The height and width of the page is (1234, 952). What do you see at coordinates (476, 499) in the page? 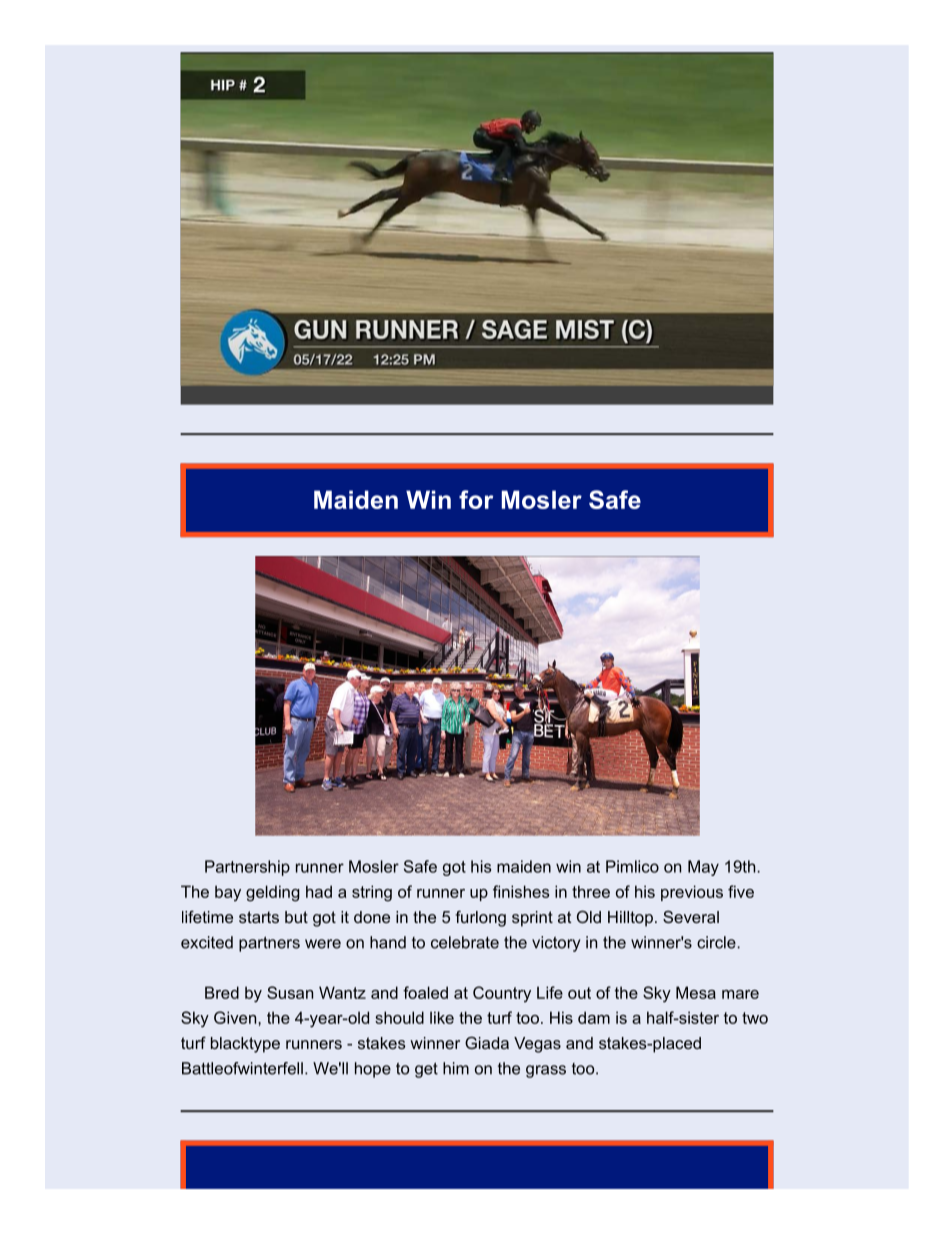
I see `for` at bounding box center [476, 499].
